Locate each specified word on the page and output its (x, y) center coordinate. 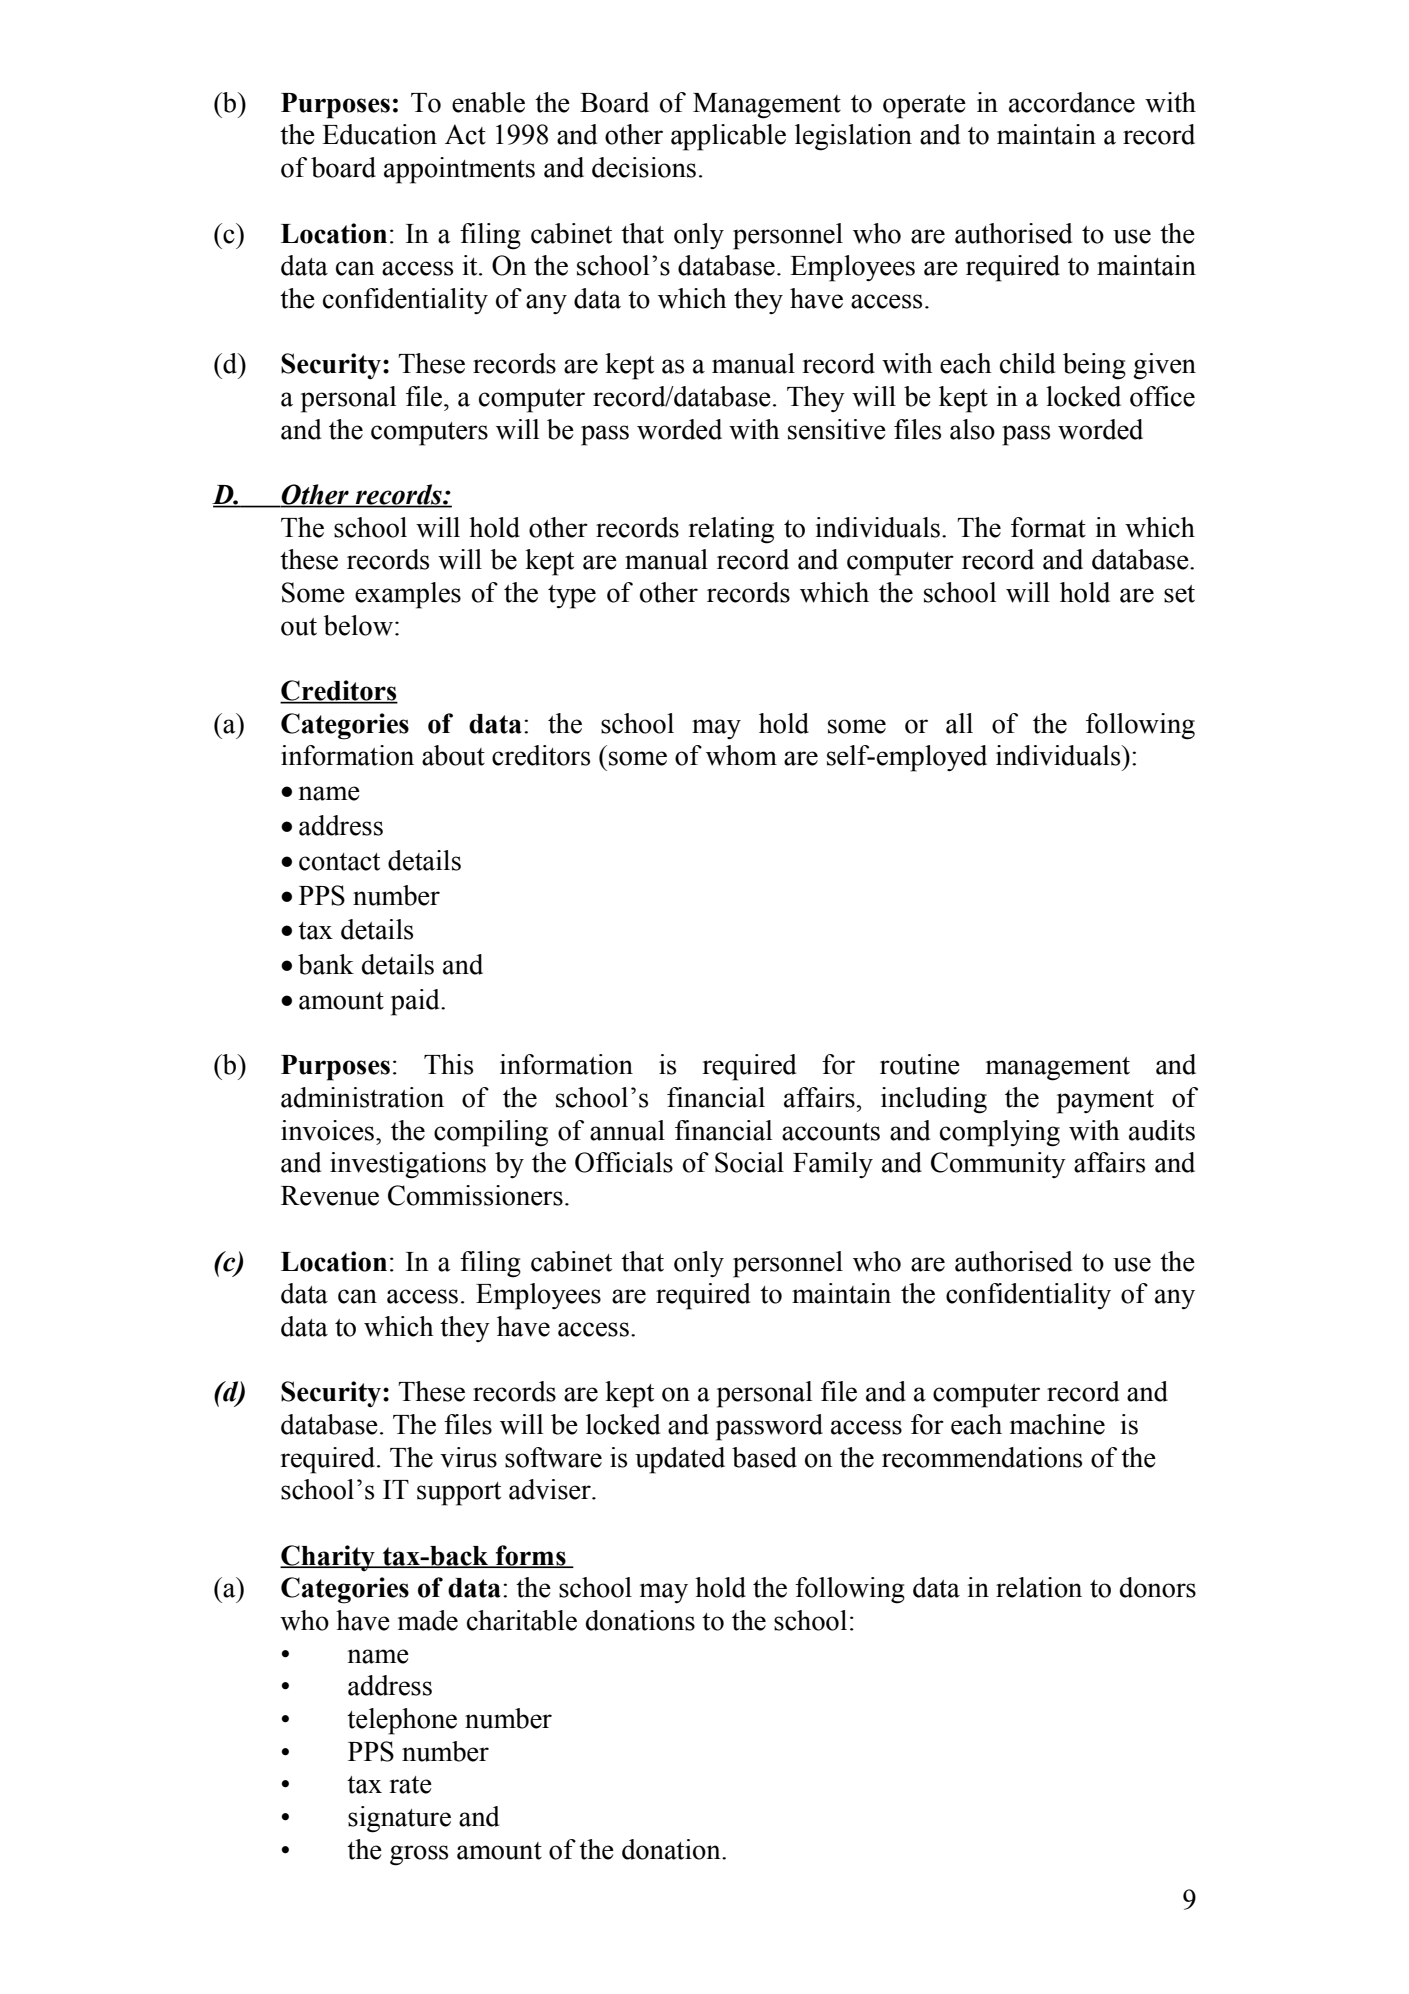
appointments (459, 170)
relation (1039, 1587)
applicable (728, 137)
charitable (522, 1620)
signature (399, 1819)
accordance (1072, 102)
